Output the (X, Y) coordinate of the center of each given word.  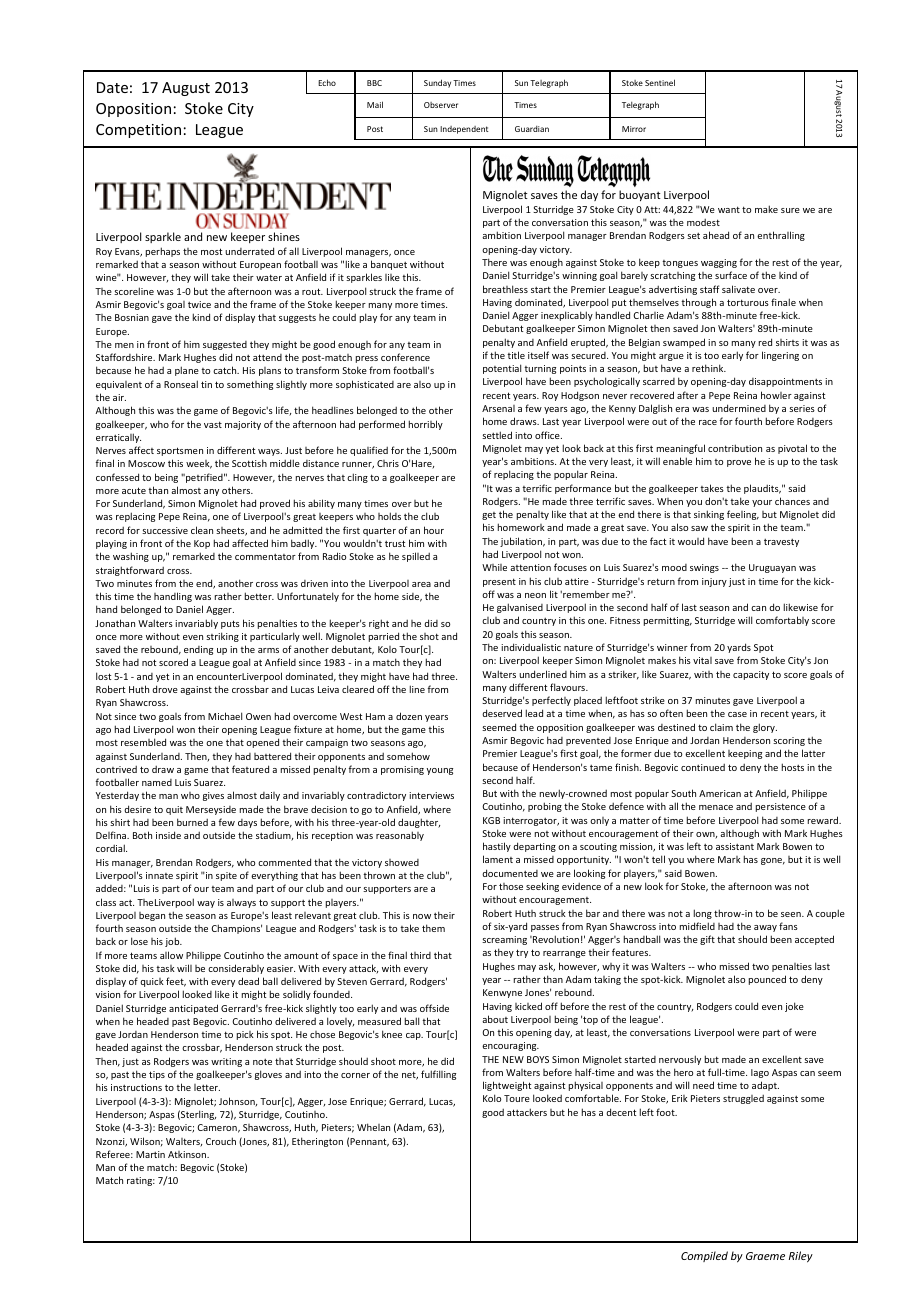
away (765, 928)
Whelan (373, 1127)
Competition (138, 131)
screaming (504, 940)
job (173, 942)
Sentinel (660, 82)
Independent (464, 130)
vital (702, 660)
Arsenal (498, 408)
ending (198, 650)
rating (141, 1181)
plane (187, 371)
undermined (739, 408)
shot (429, 636)
